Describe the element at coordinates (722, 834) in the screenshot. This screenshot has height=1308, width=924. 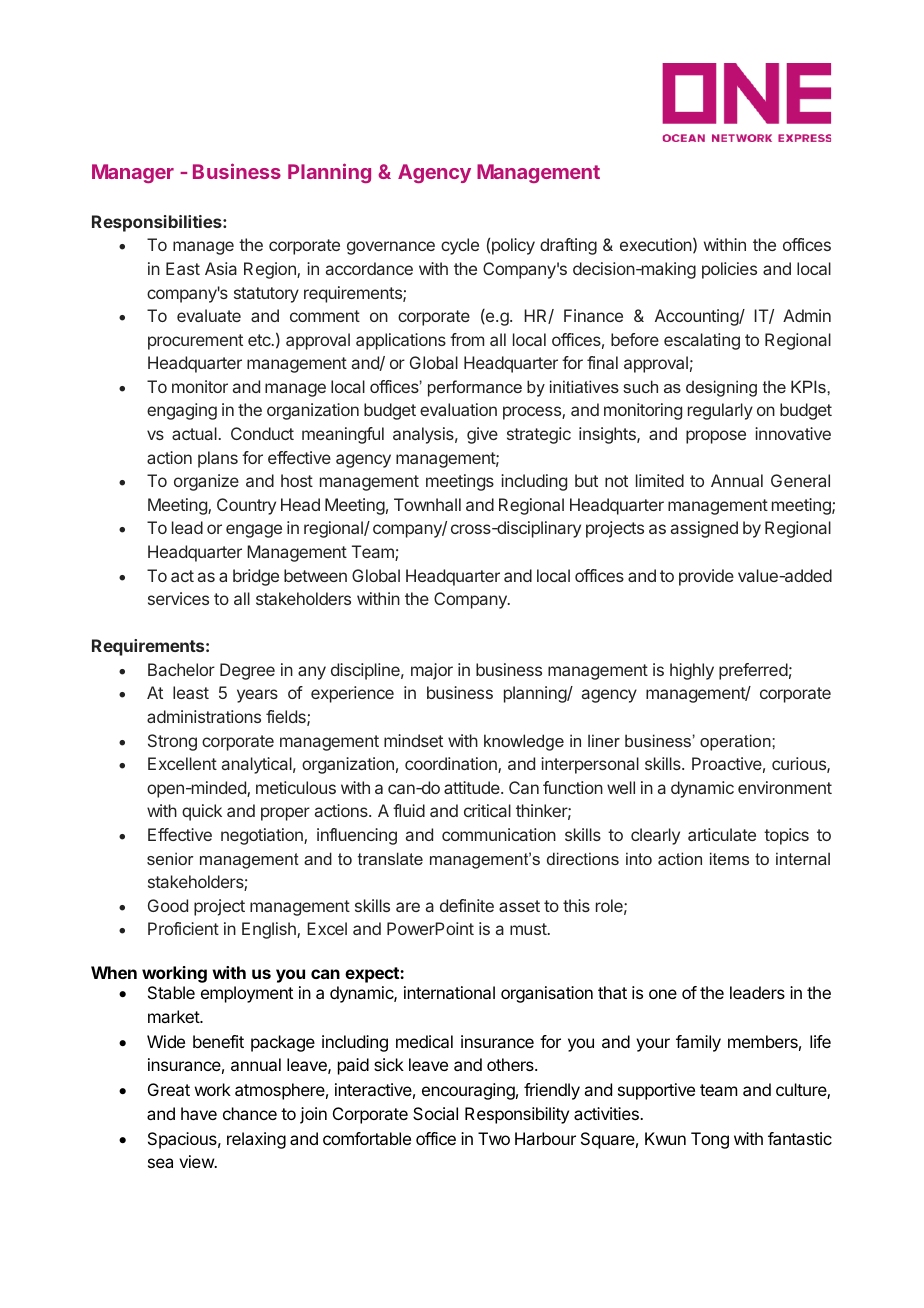
I see `articulate` at that location.
